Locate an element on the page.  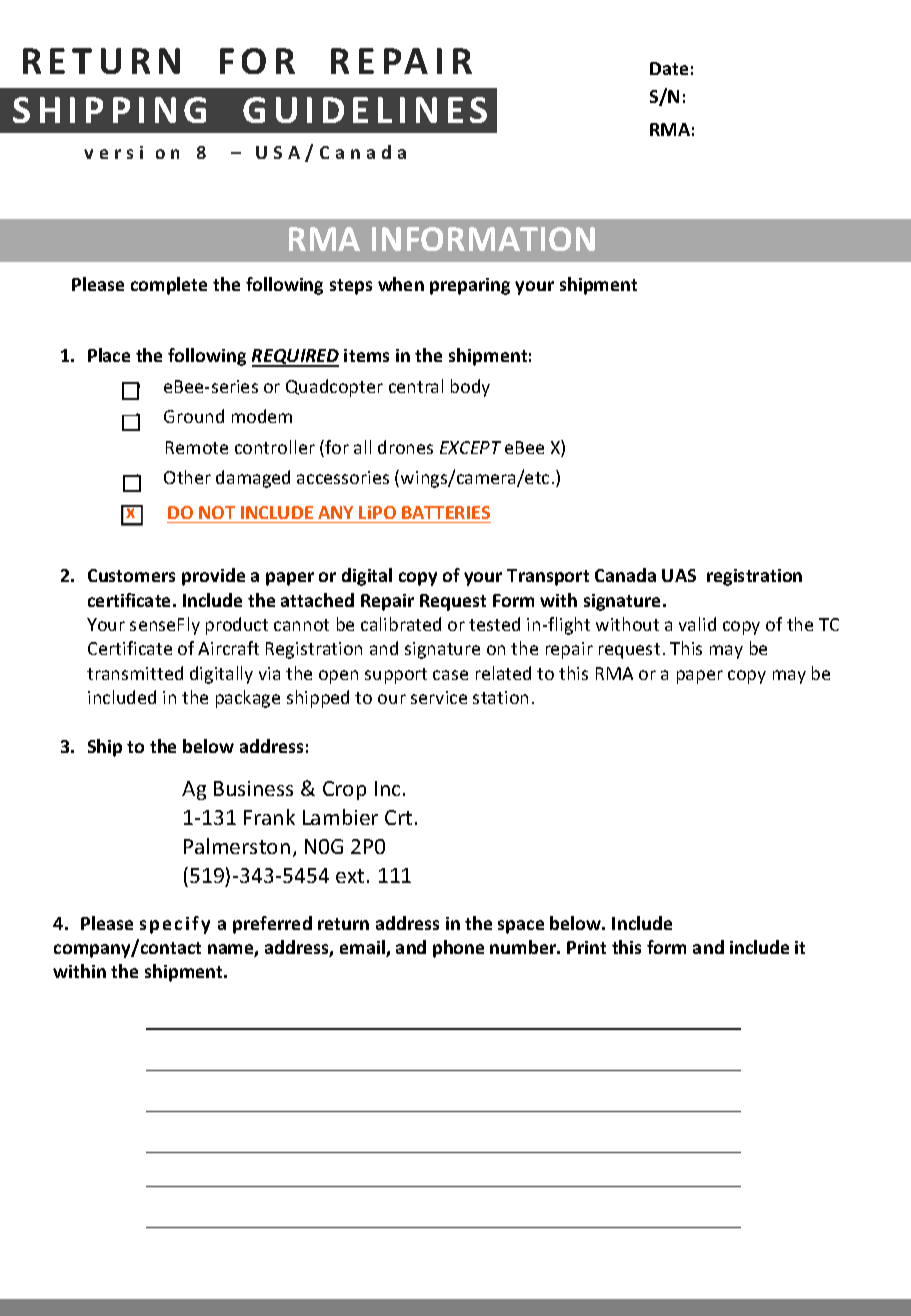
Canada is located at coordinates (625, 575).
